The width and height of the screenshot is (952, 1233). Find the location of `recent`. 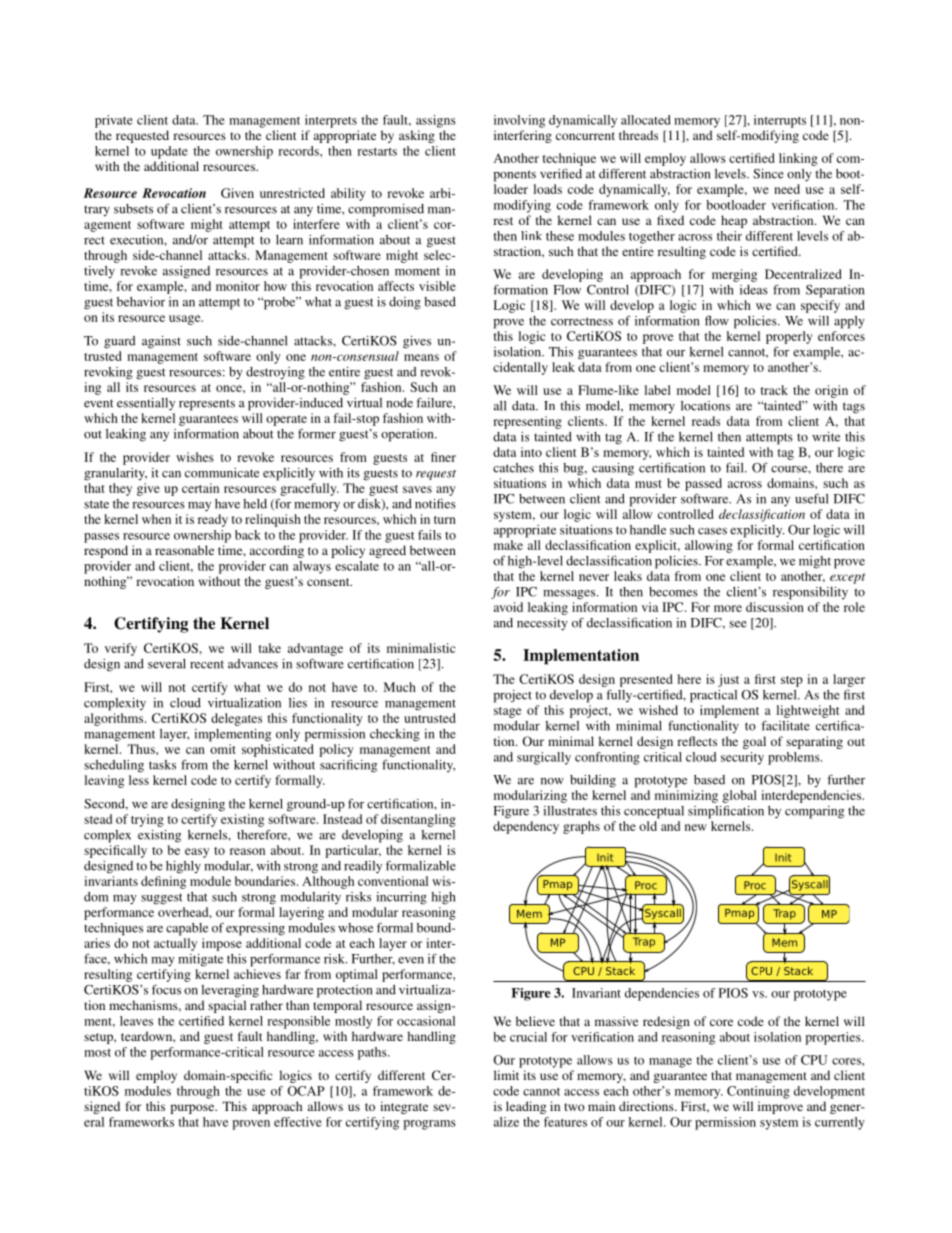

recent is located at coordinates (207, 664).
